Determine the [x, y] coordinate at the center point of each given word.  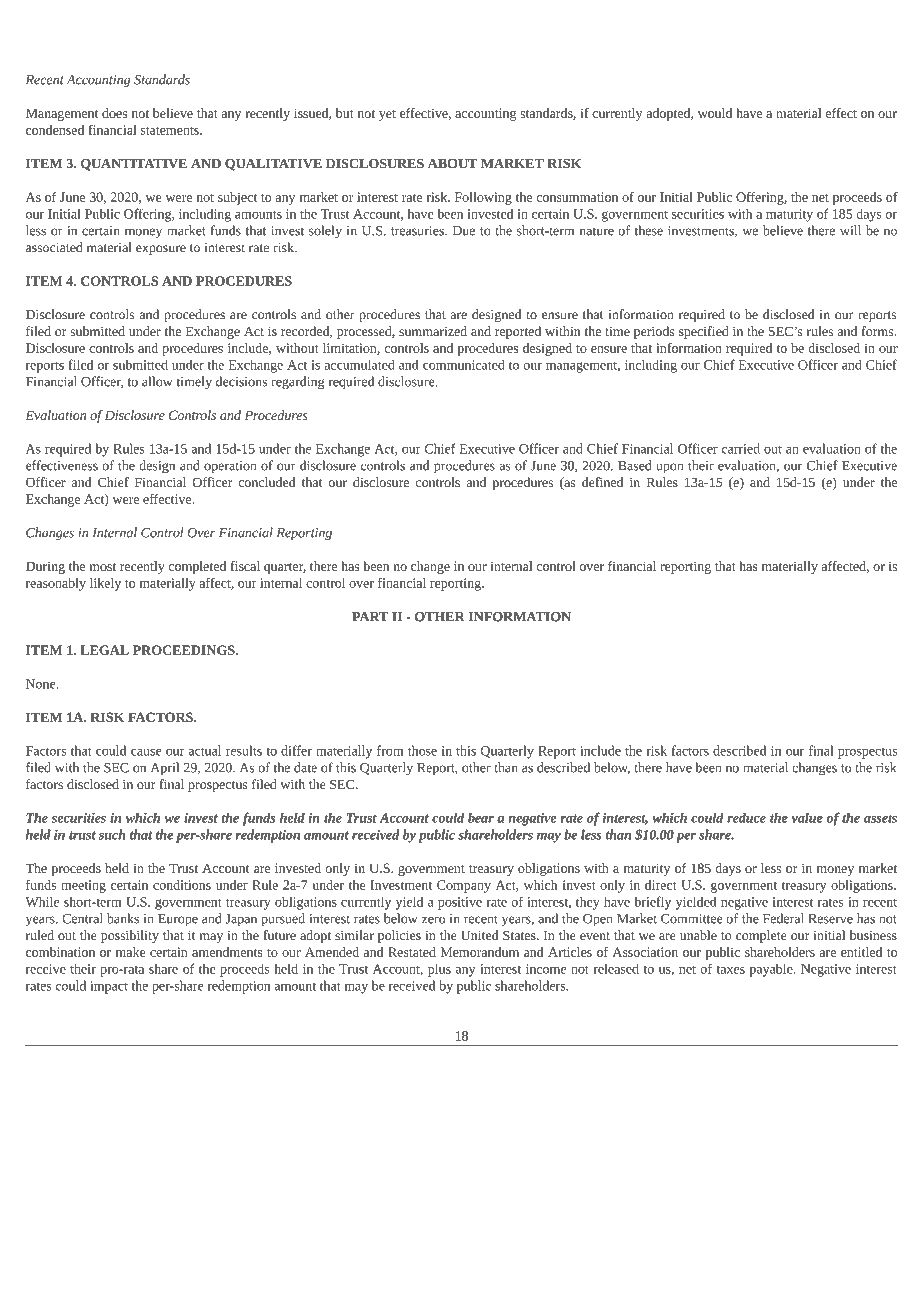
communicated [464, 364]
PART [370, 617]
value [807, 817]
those [422, 750]
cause [146, 752]
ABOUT [453, 164]
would [715, 113]
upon [670, 468]
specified [704, 332]
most [102, 567]
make [130, 952]
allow [157, 381]
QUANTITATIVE [134, 165]
